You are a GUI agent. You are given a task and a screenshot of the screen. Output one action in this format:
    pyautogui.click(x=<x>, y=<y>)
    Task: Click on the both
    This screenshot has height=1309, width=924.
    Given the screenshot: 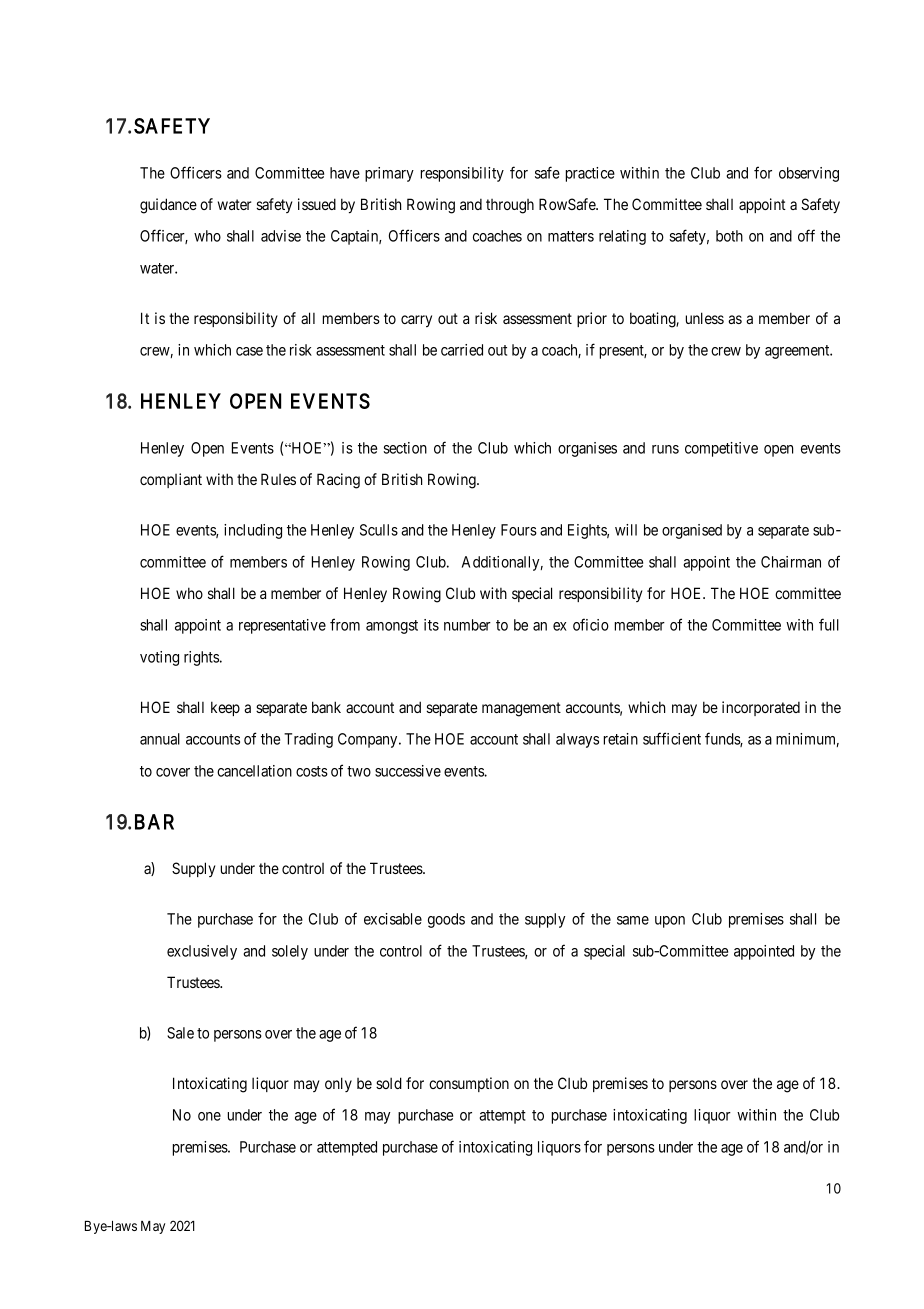 What is the action you would take?
    pyautogui.click(x=729, y=236)
